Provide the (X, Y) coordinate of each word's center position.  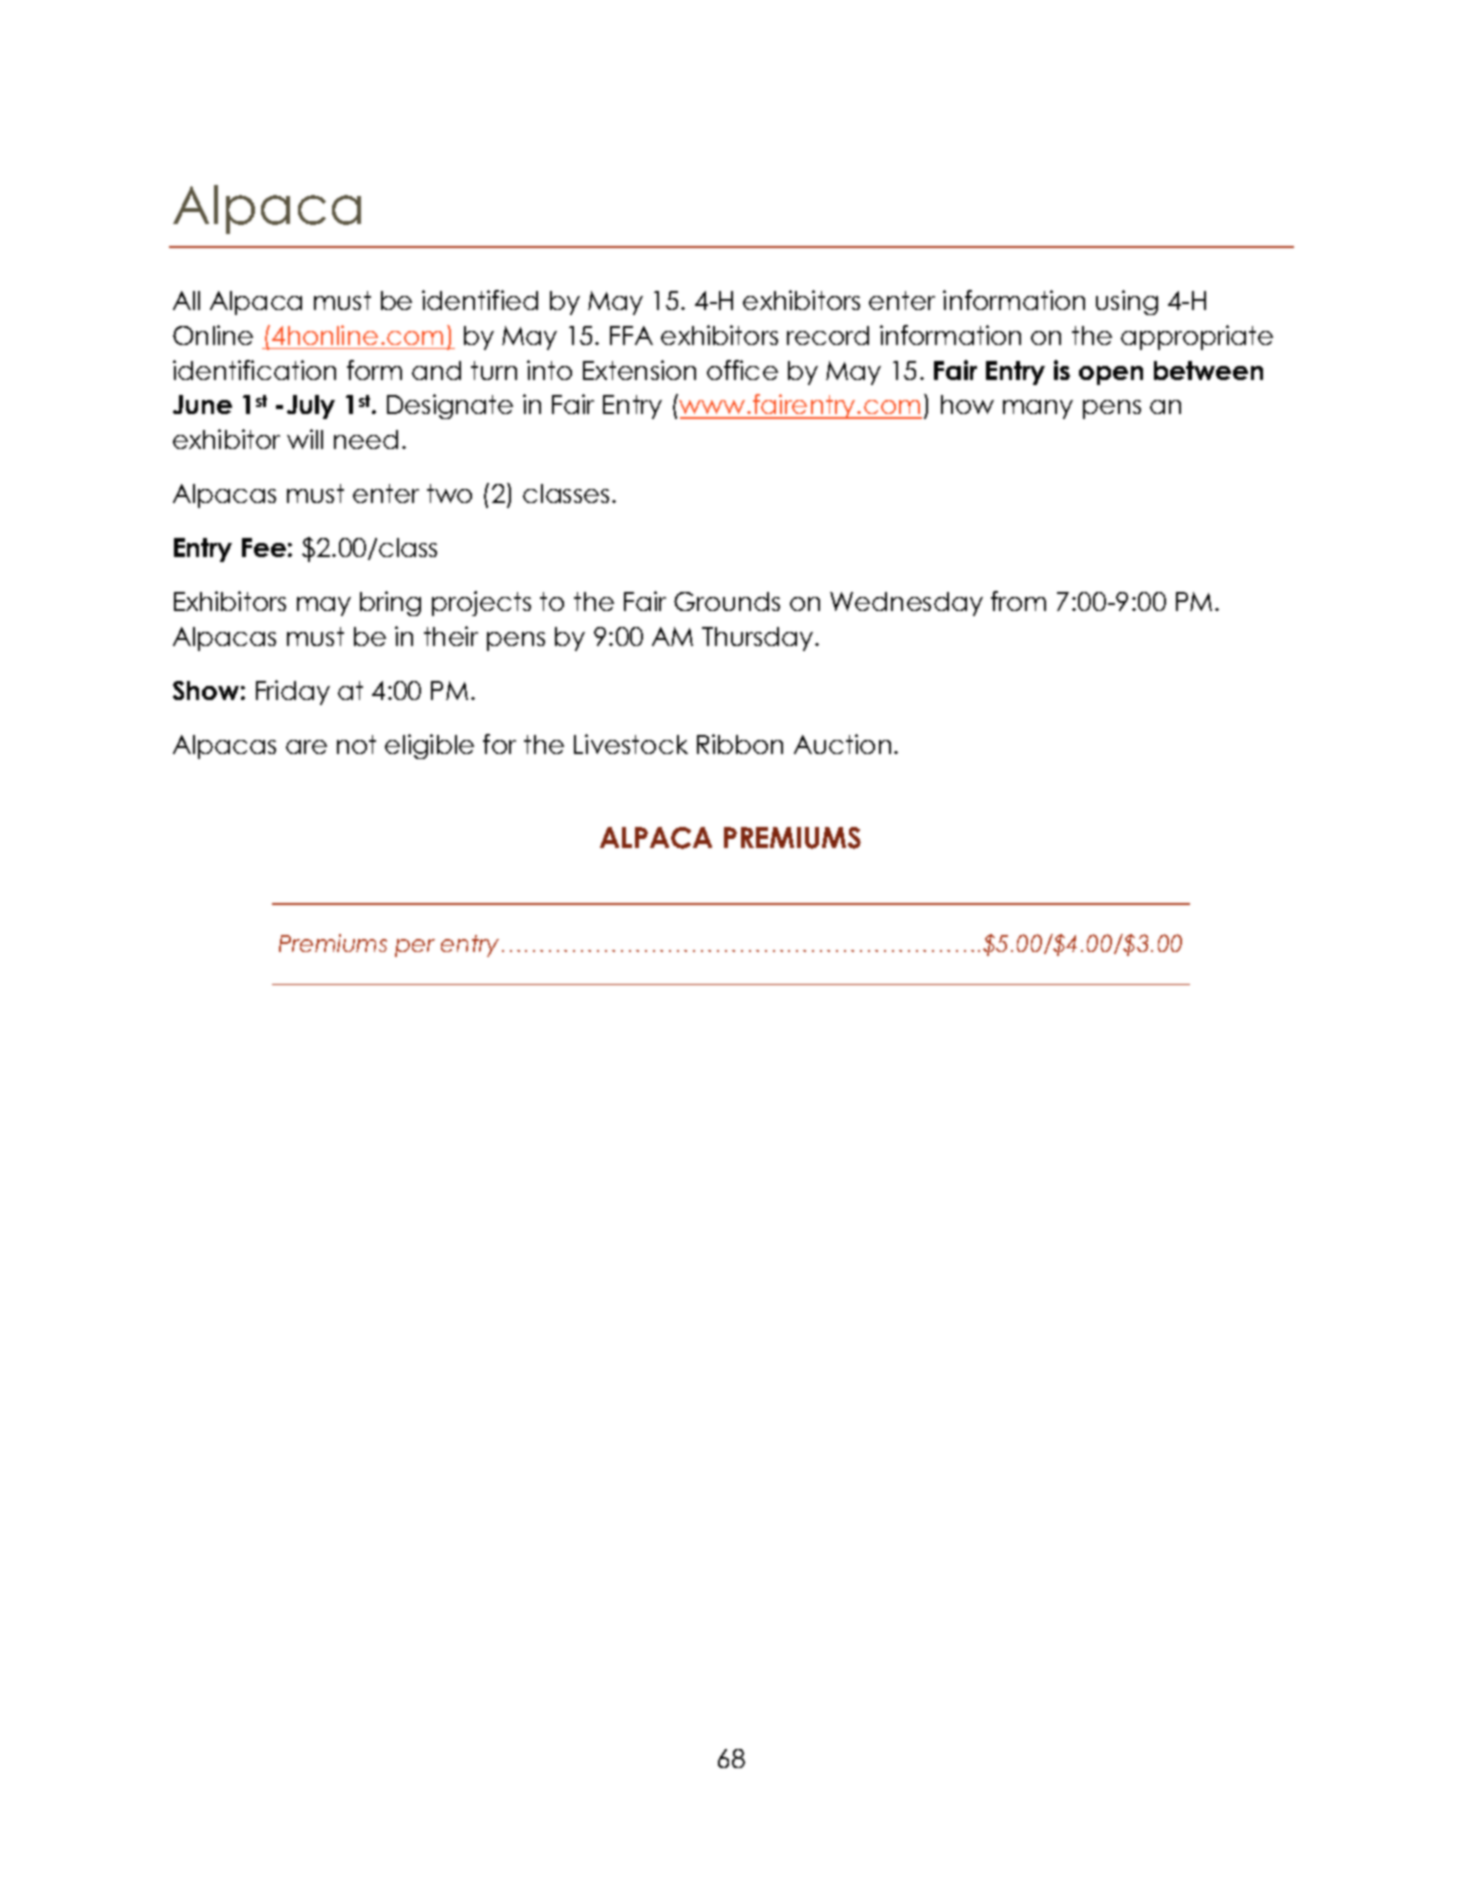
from (1018, 601)
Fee (264, 547)
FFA (631, 335)
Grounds (727, 601)
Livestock (631, 744)
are (306, 747)
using (1127, 302)
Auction (842, 744)
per (415, 948)
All (186, 300)
